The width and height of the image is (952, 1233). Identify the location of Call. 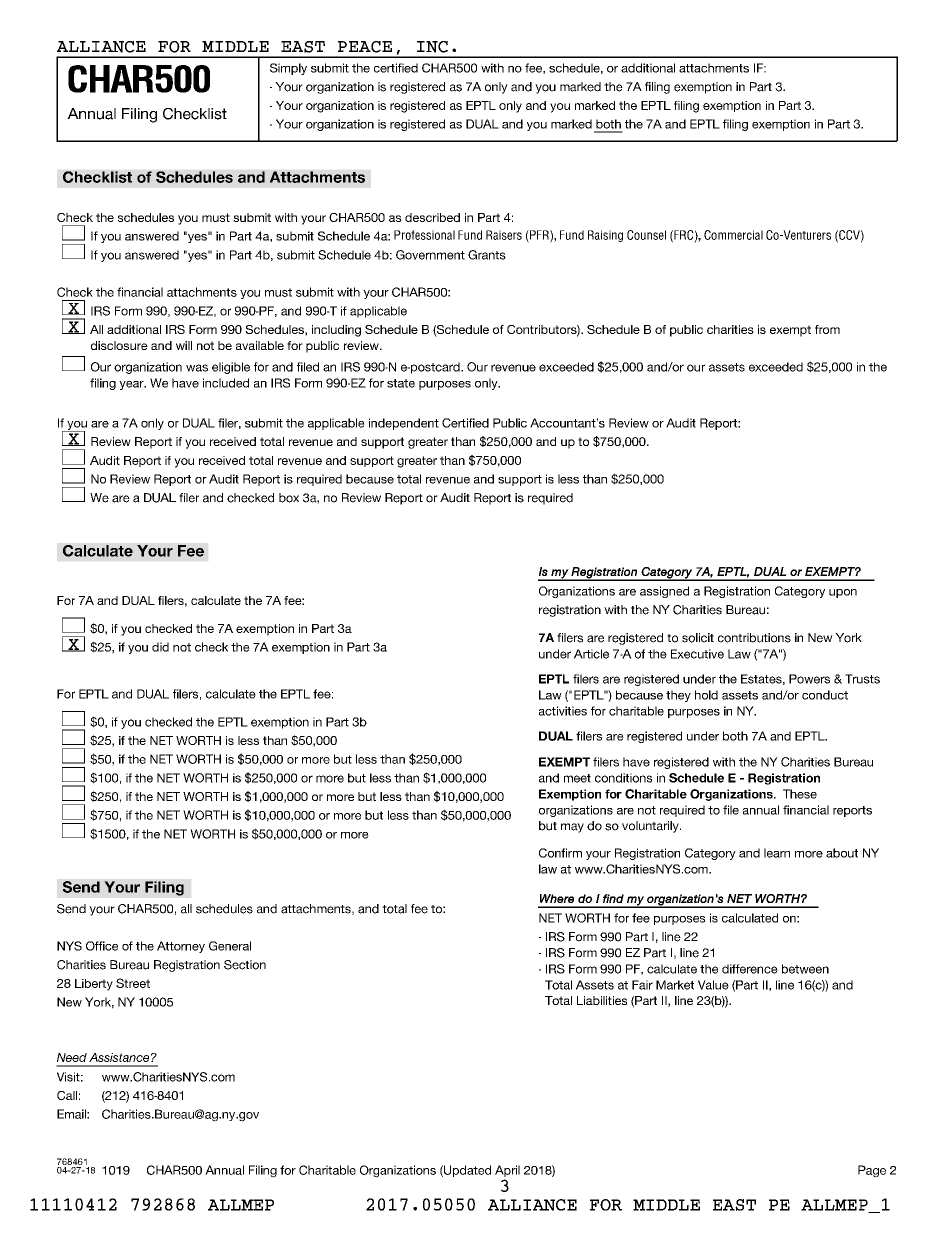
(67, 1095).
